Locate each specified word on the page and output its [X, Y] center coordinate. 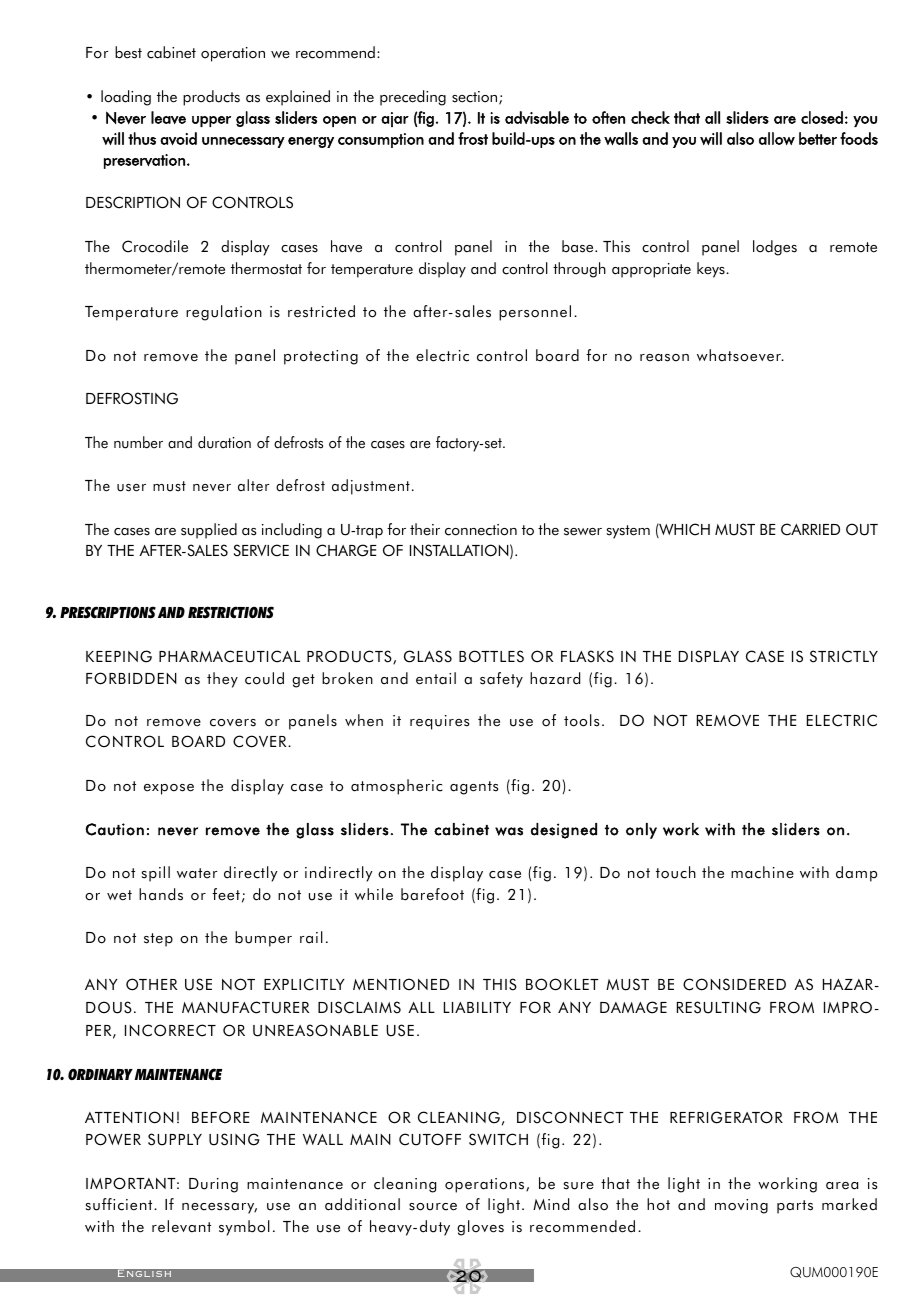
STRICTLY [844, 656]
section [476, 98]
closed [822, 117]
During [213, 1185]
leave [168, 117]
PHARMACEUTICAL [229, 656]
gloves [480, 1228]
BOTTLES [491, 656]
